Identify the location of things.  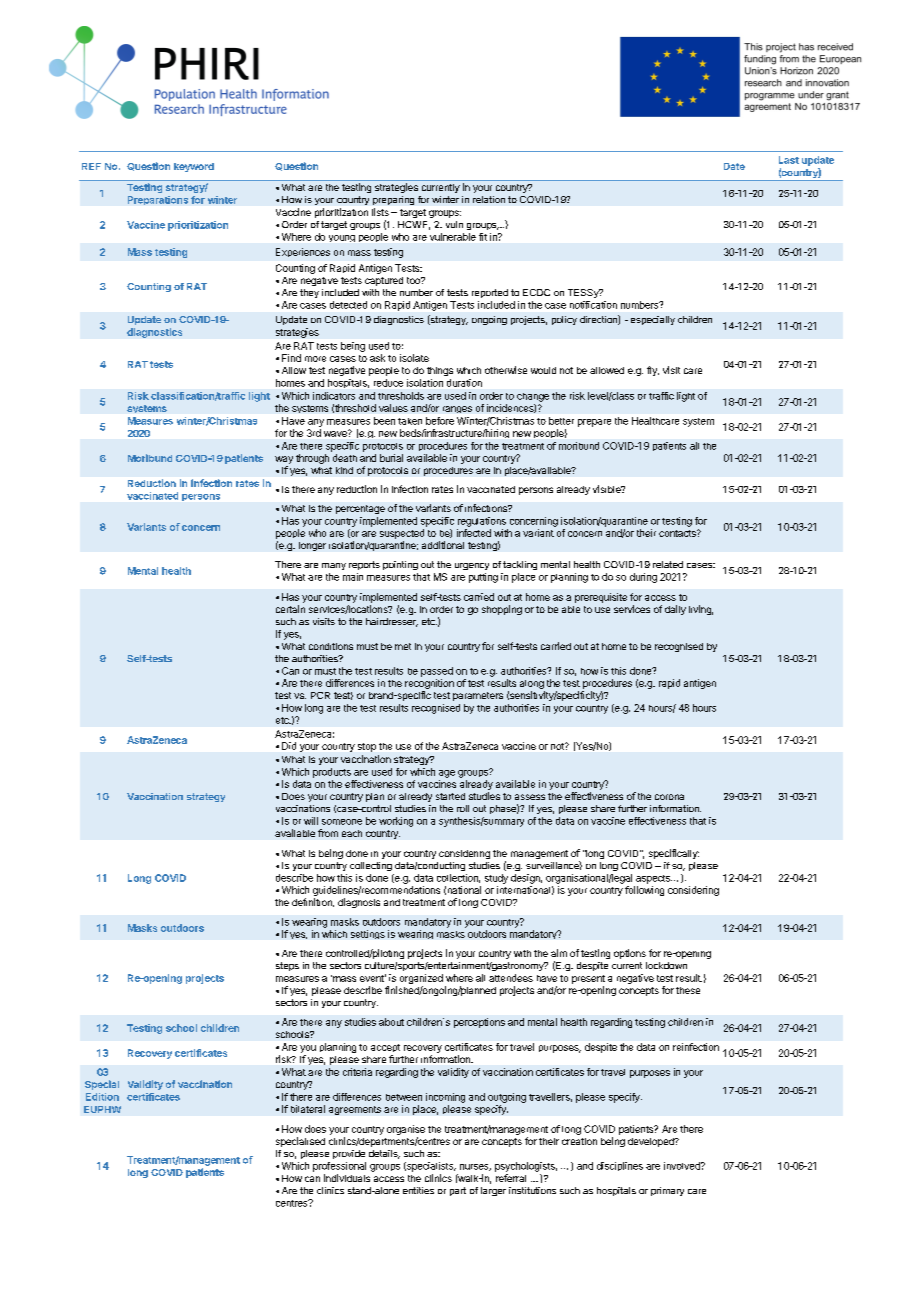
(440, 371).
